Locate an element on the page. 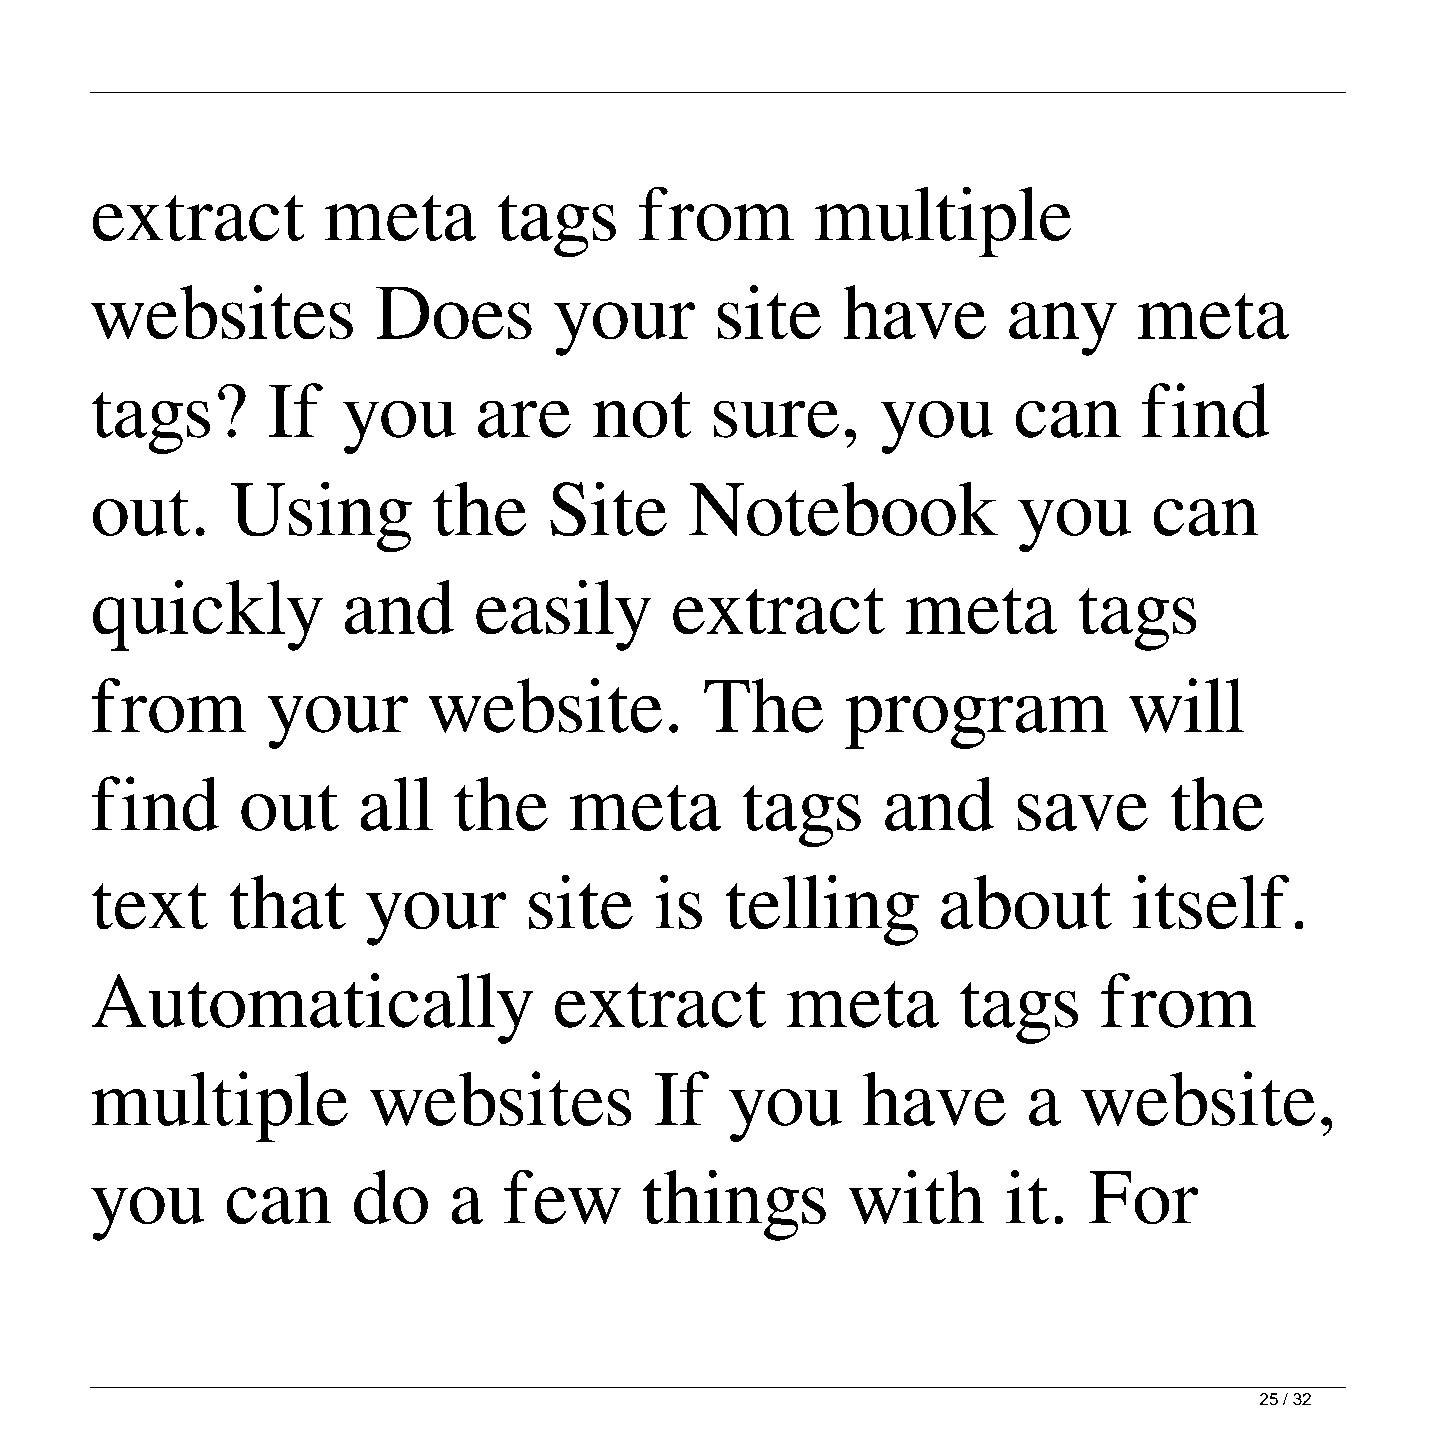  telling is located at coordinates (822, 910).
